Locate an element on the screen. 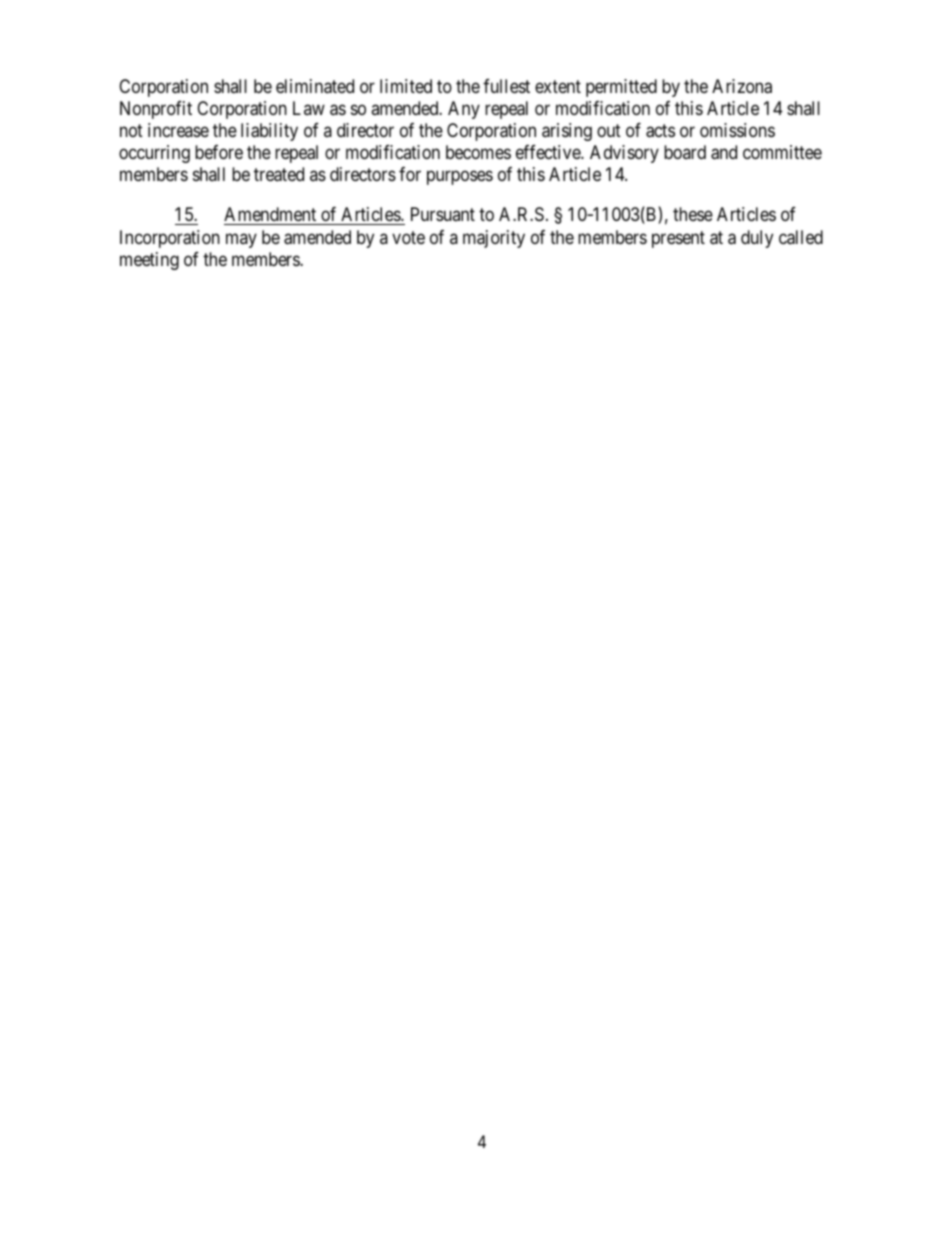 Image resolution: width=952 pixels, height=1233 pixels. fullest is located at coordinates (506, 86).
